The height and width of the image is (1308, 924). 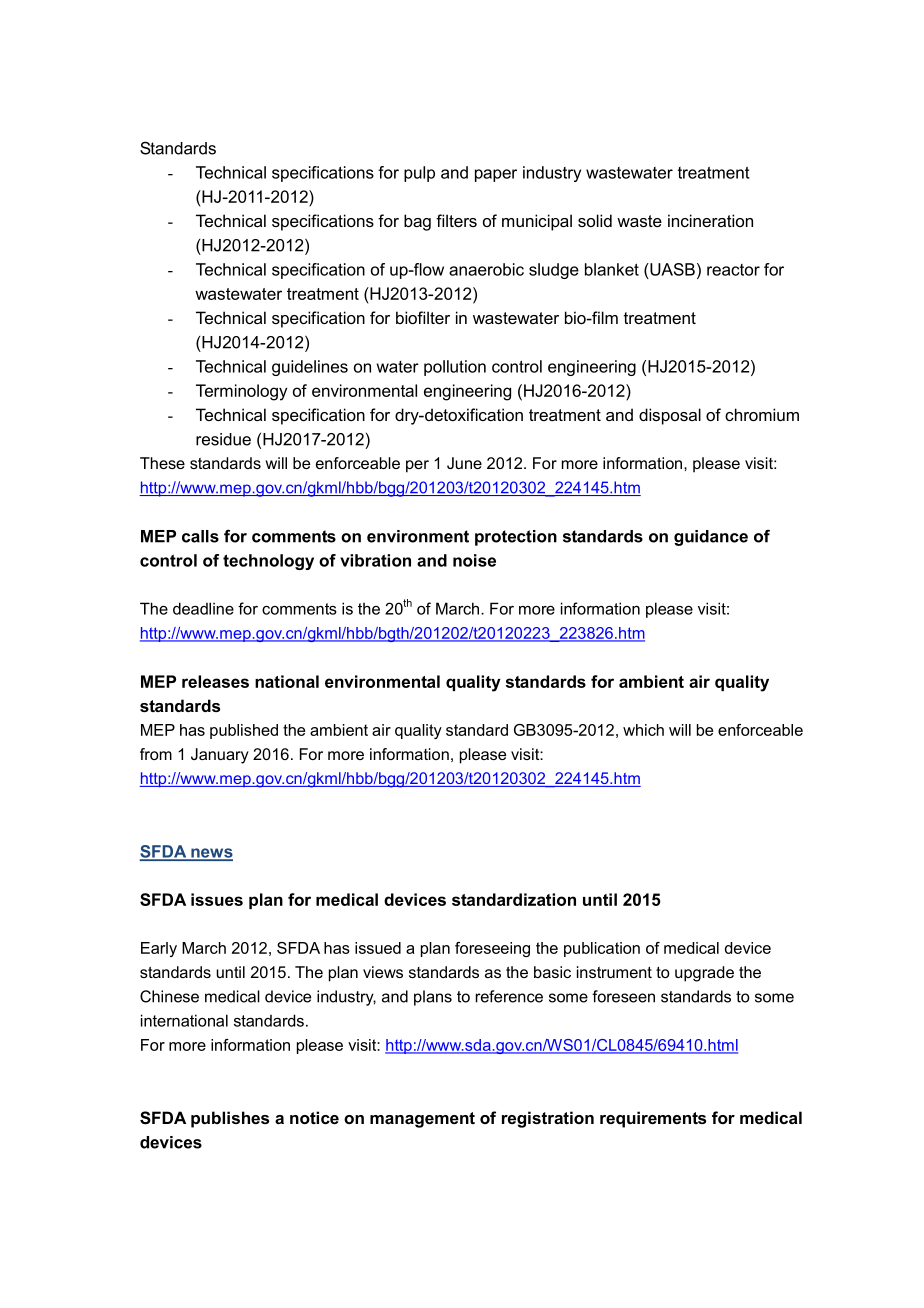 I want to click on publishes, so click(x=230, y=1119).
